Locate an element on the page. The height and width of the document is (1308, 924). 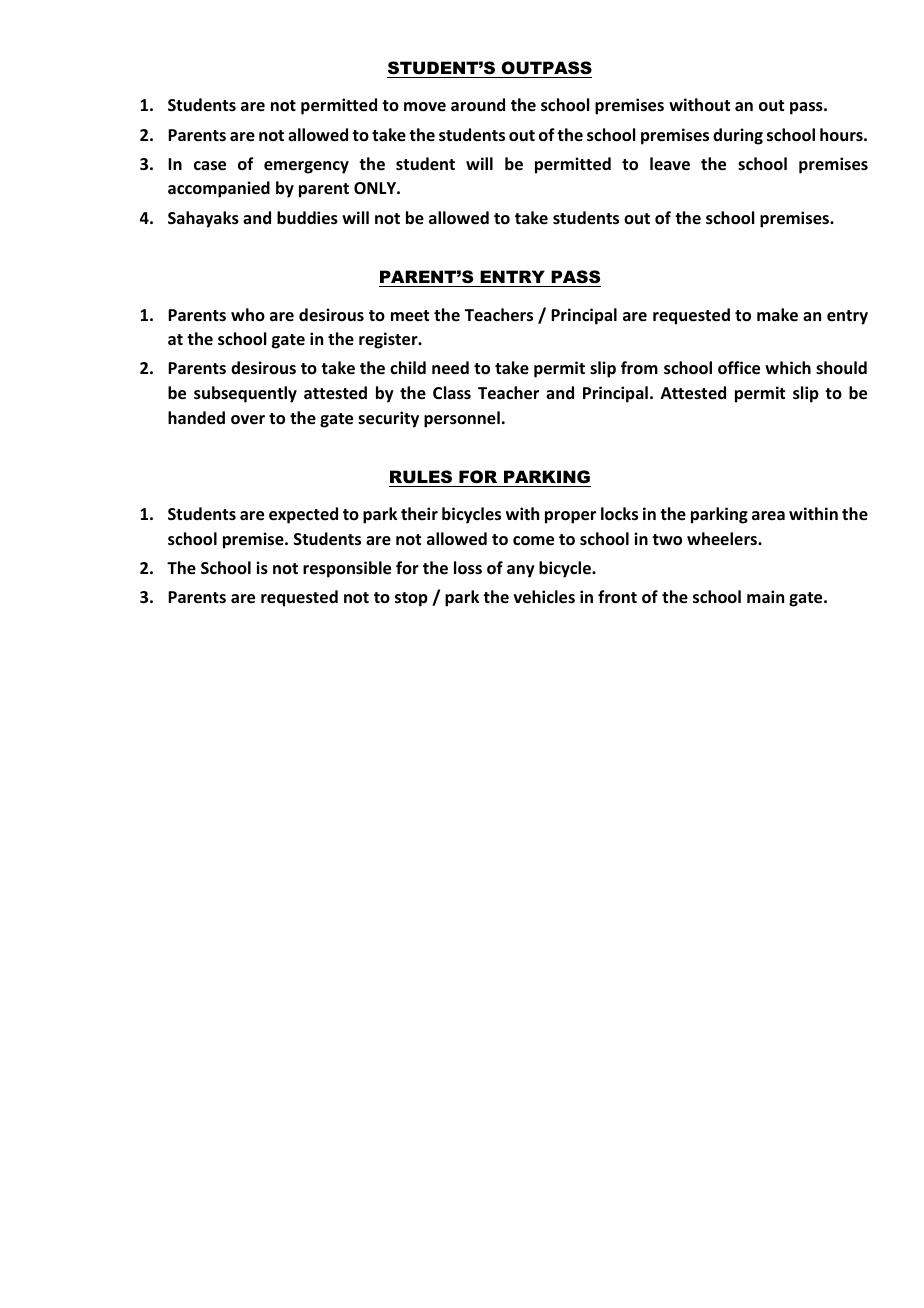
responsible is located at coordinates (347, 569).
